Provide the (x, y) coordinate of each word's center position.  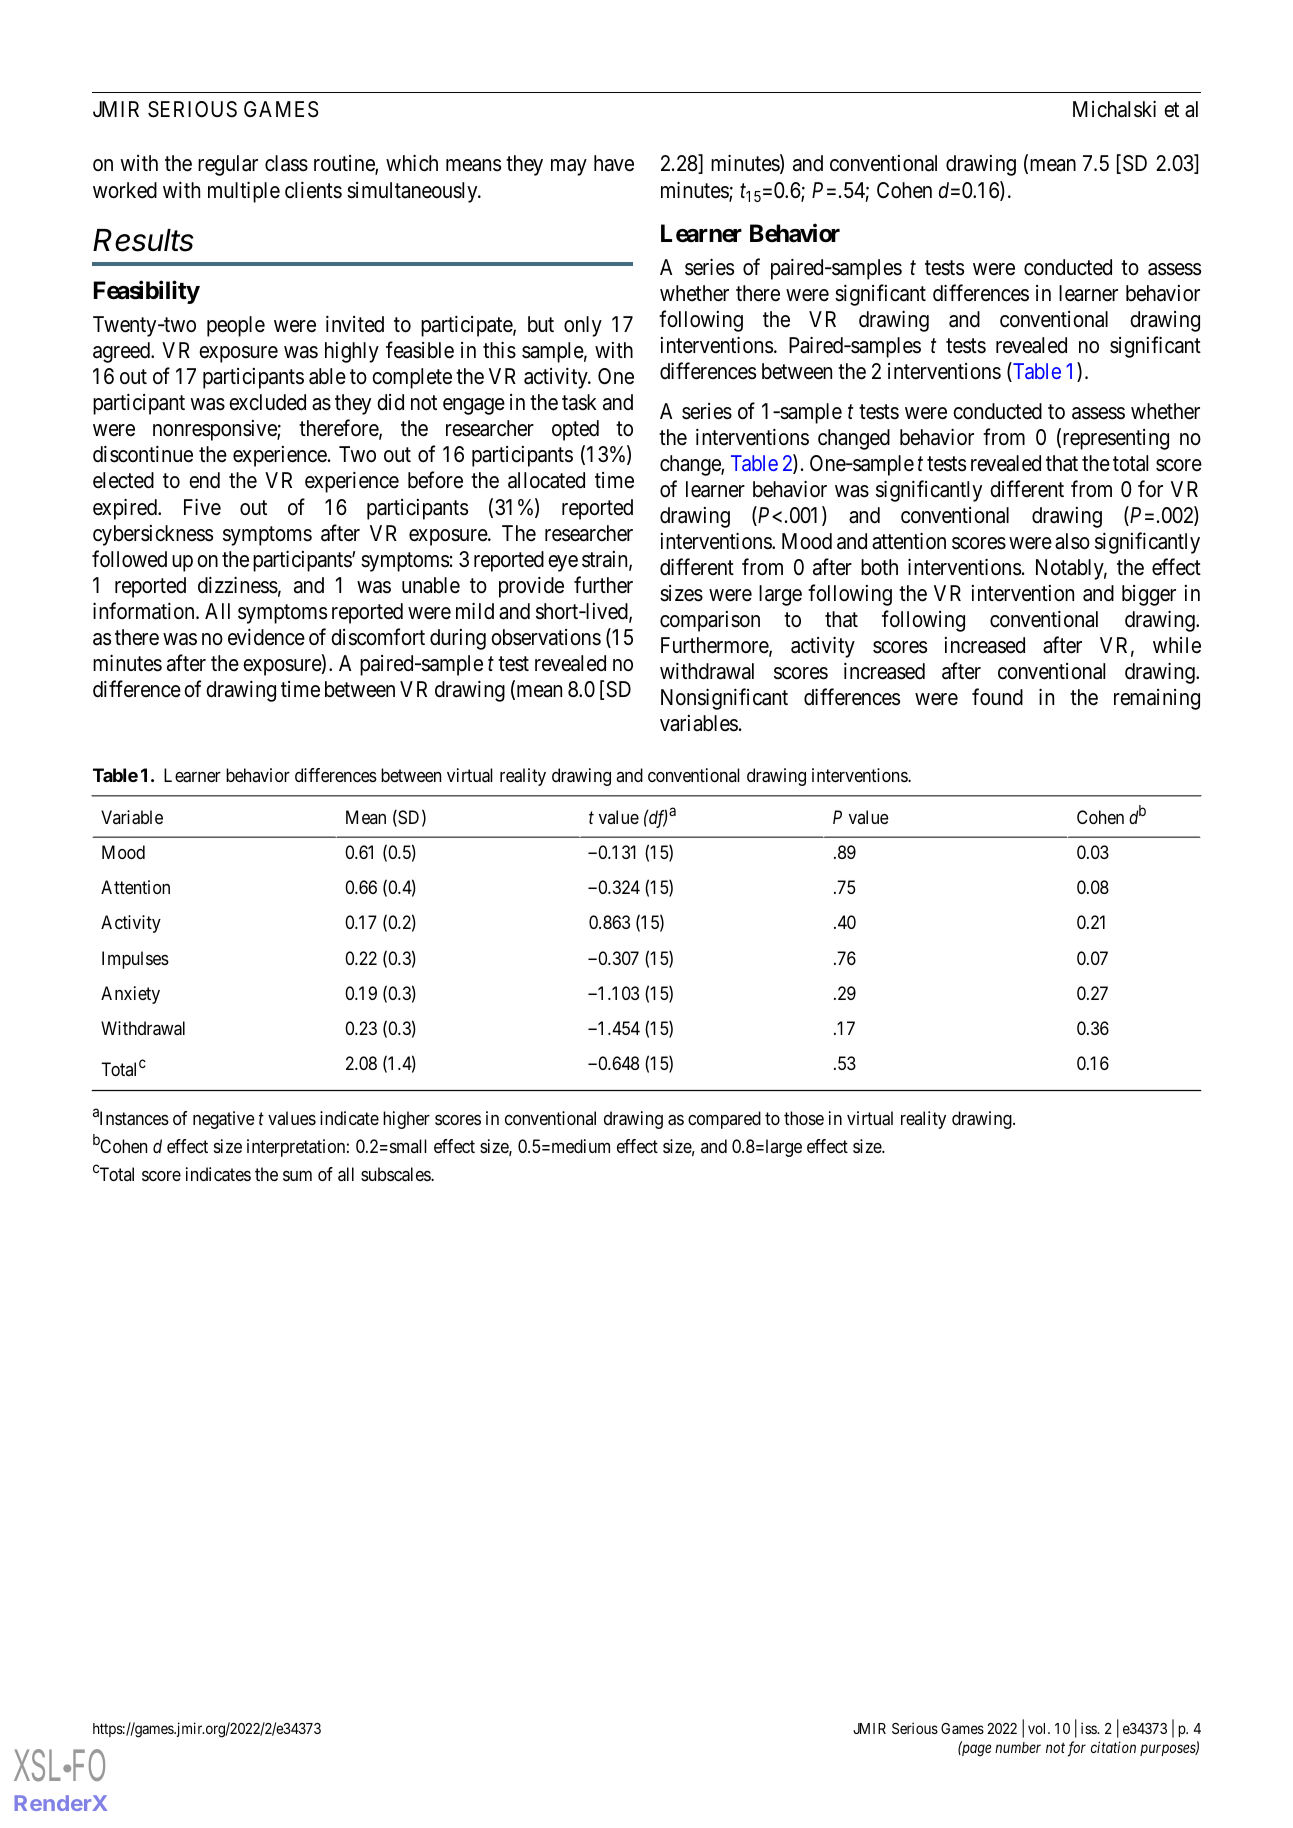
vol (1038, 1728)
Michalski (1114, 109)
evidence (266, 637)
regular (228, 165)
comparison (710, 621)
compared (724, 1120)
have (614, 163)
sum (297, 1176)
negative (224, 1120)
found (997, 697)
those (804, 1118)
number (1018, 1747)
